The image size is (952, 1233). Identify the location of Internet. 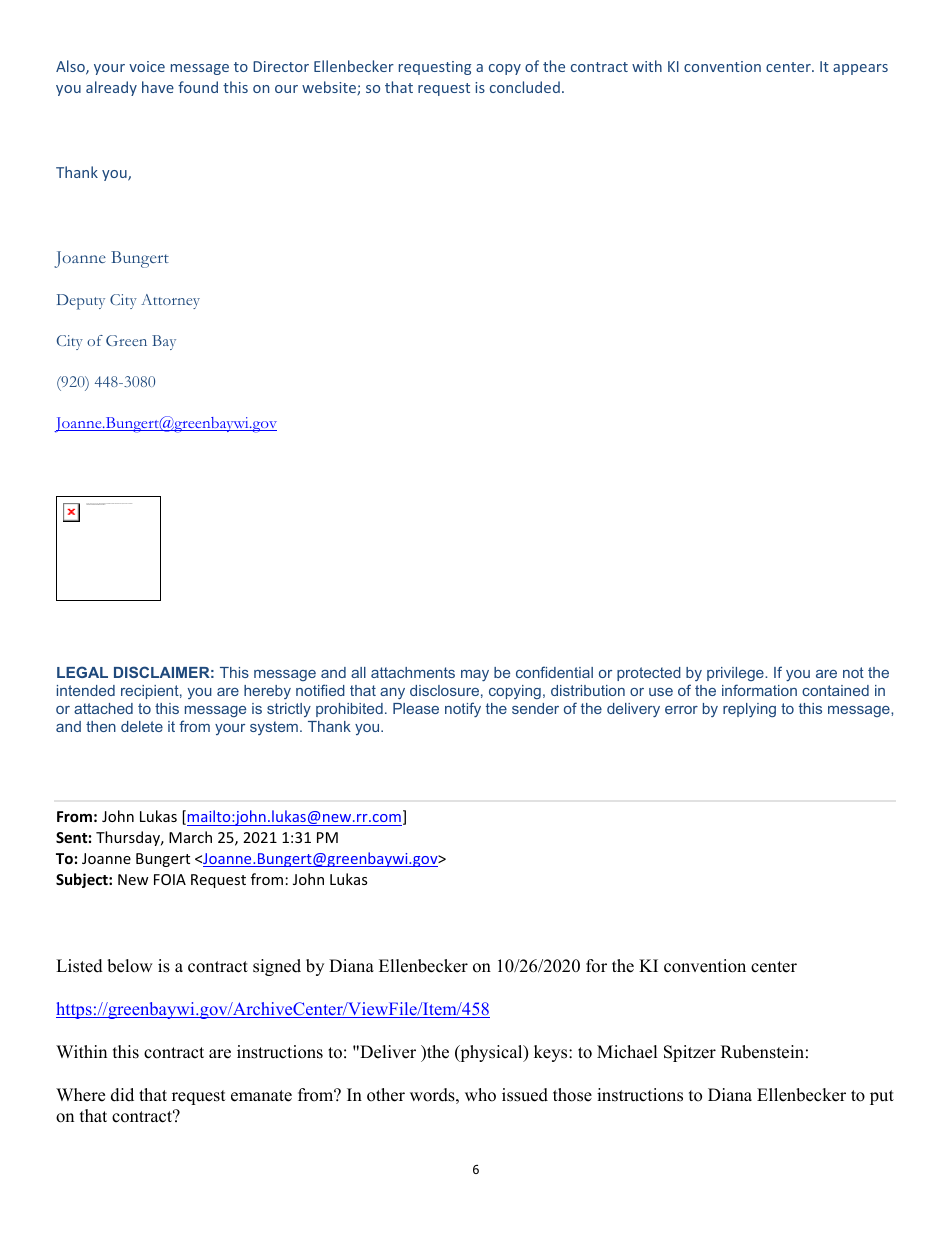
(131, 503).
